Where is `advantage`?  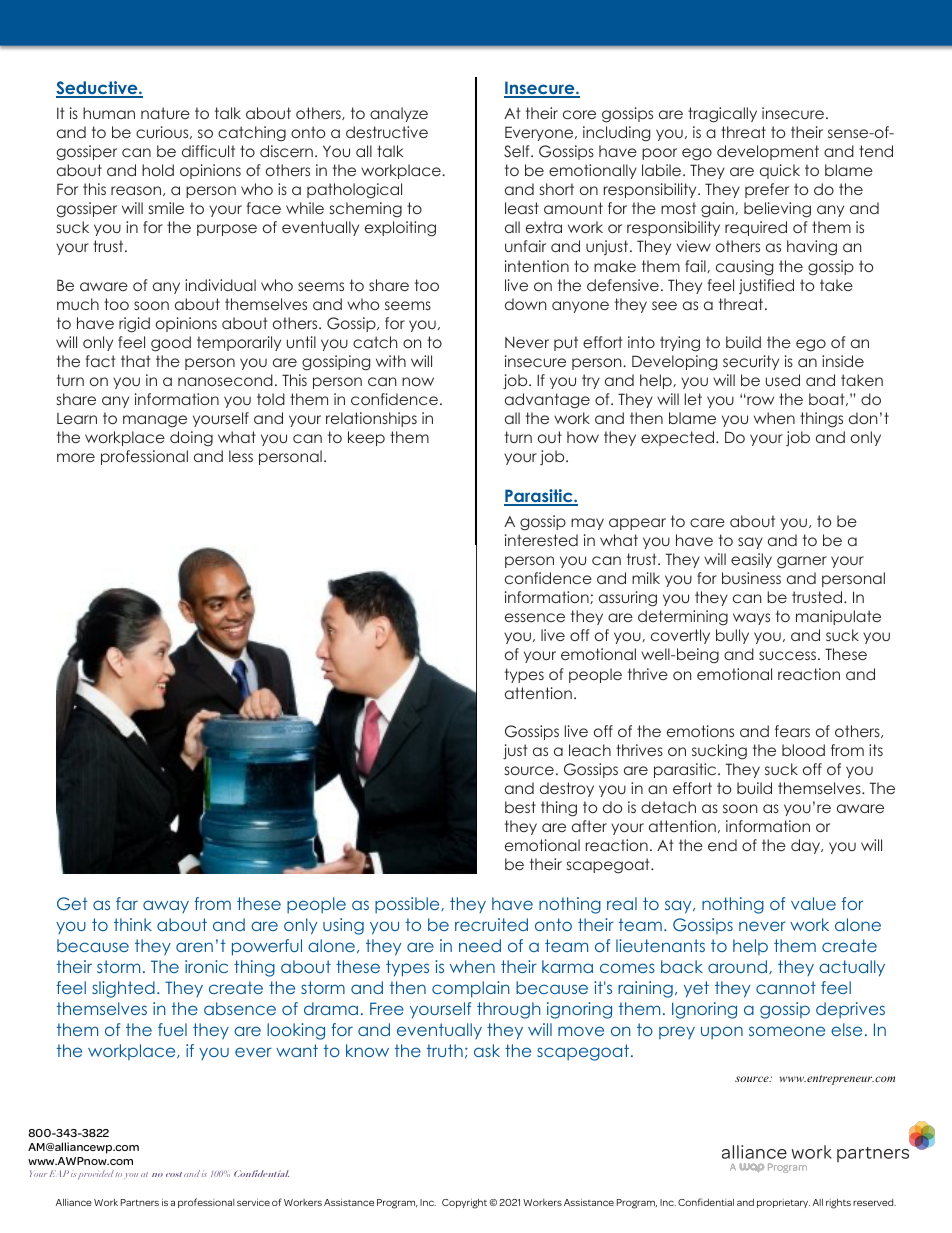
advantage is located at coordinates (547, 401).
